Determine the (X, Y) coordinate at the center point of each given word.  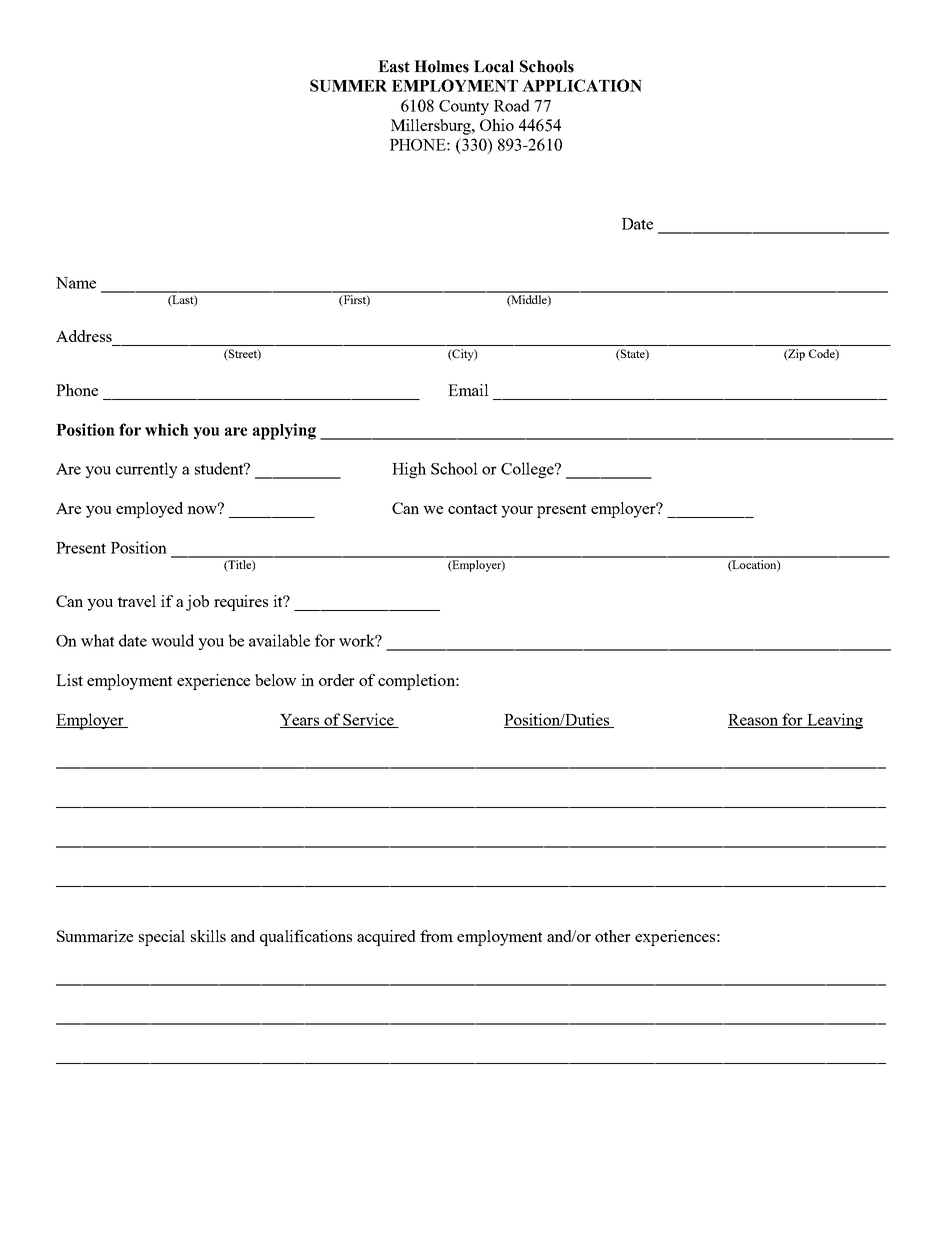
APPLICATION (582, 85)
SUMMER (348, 85)
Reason (754, 721)
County (464, 107)
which (167, 429)
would (172, 640)
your (517, 512)
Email (468, 390)
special (162, 938)
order (337, 680)
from (436, 936)
